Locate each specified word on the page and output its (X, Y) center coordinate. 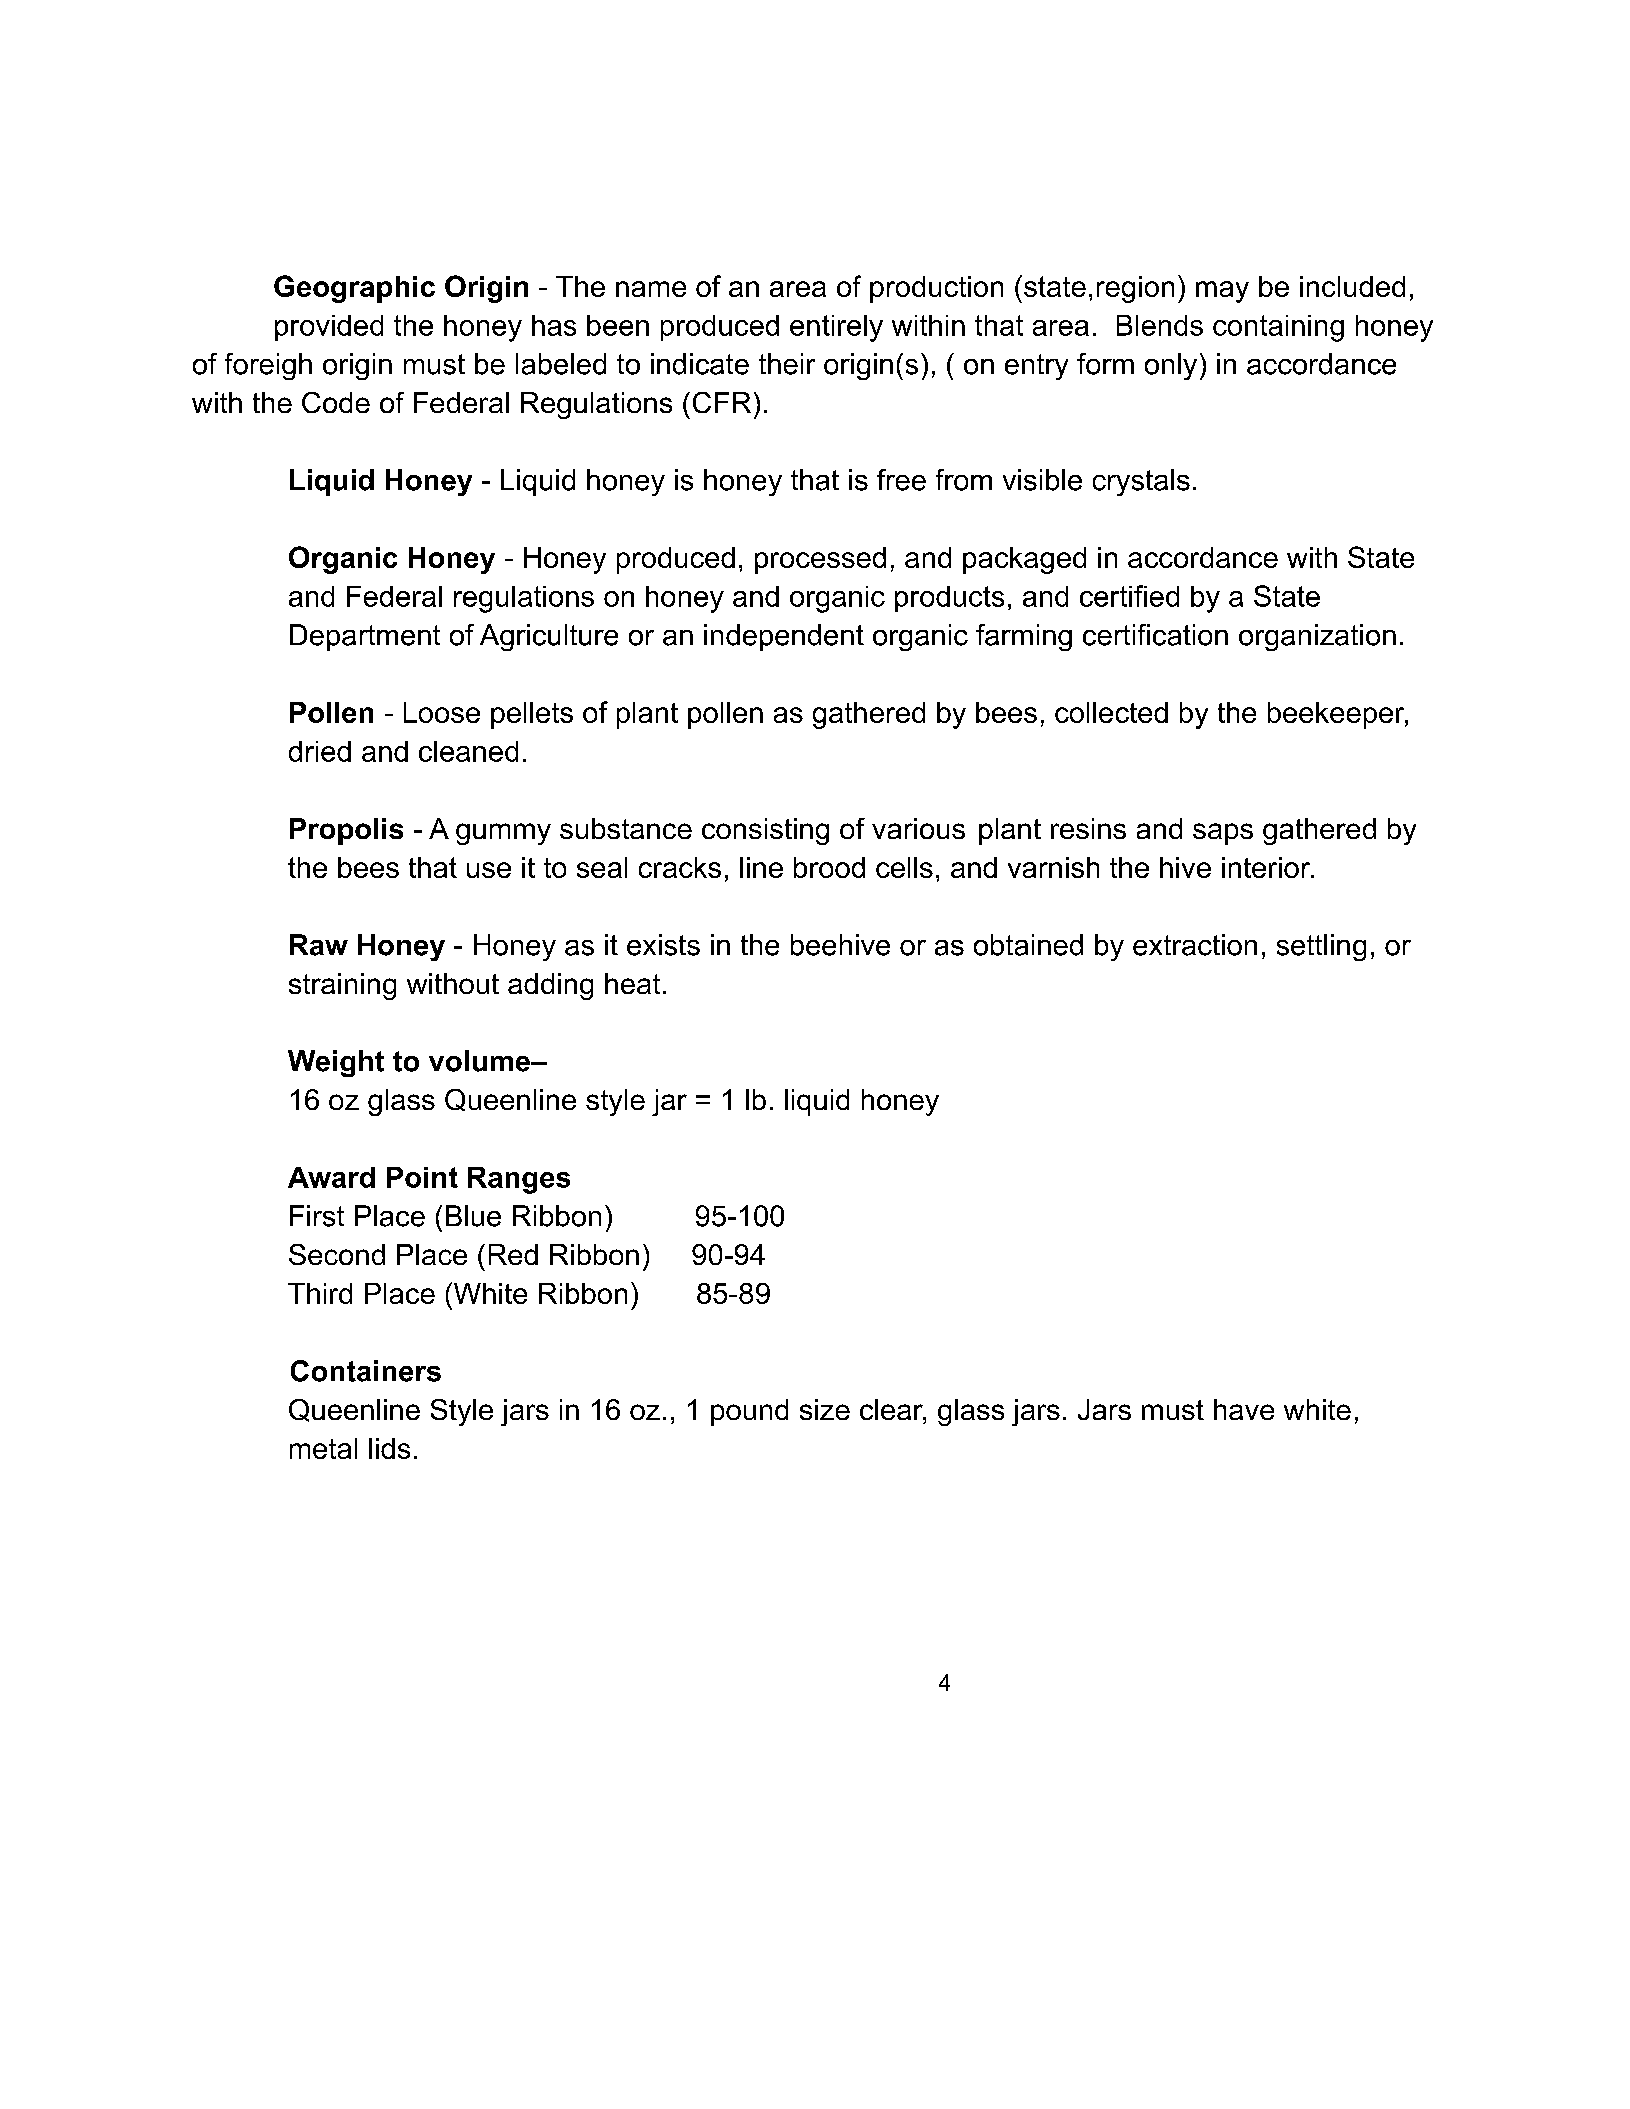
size (825, 1409)
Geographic (354, 289)
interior (1267, 867)
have (1244, 1409)
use (489, 870)
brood (829, 867)
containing (1278, 328)
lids (389, 1448)
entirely (836, 328)
